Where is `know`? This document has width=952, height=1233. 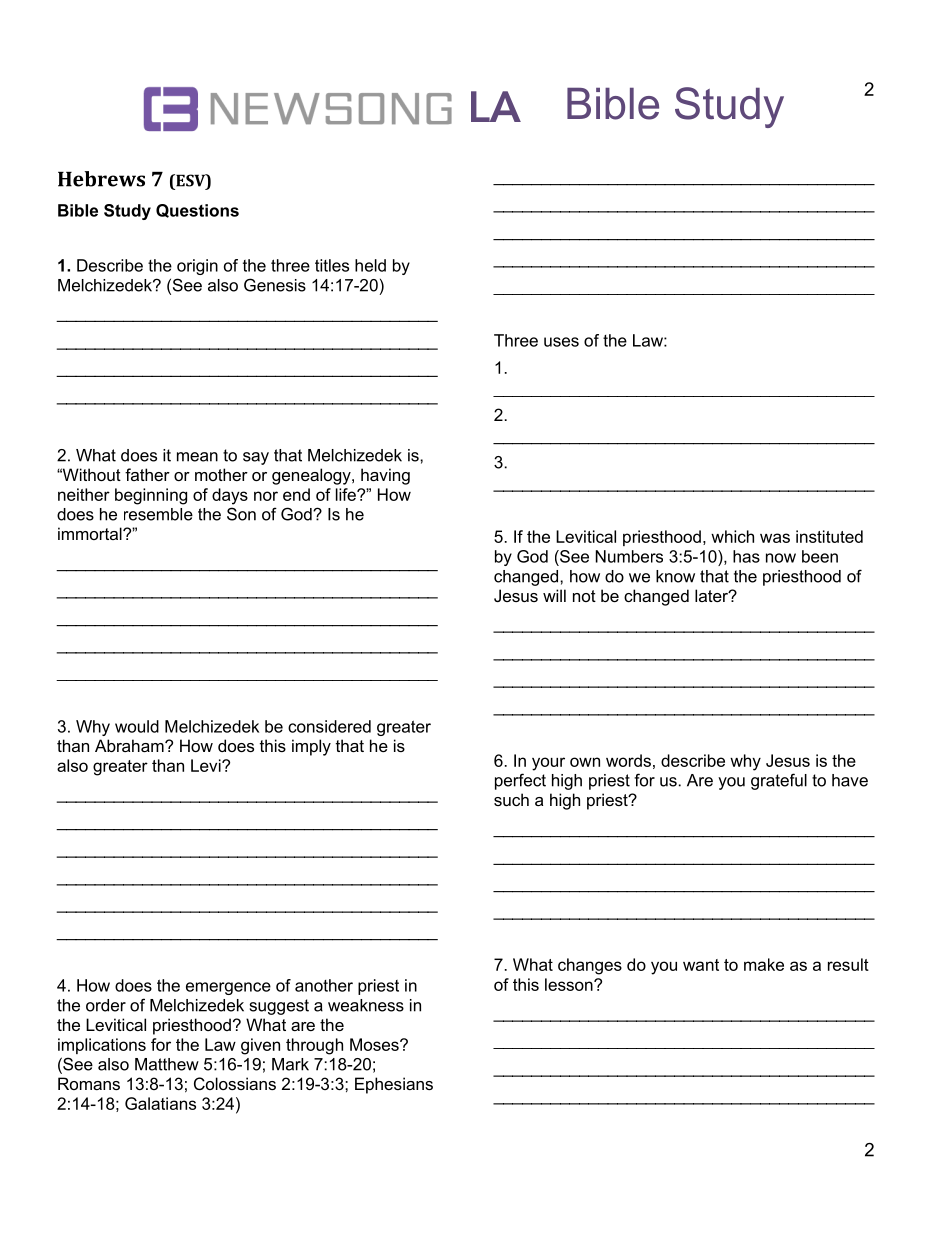 know is located at coordinates (675, 576).
